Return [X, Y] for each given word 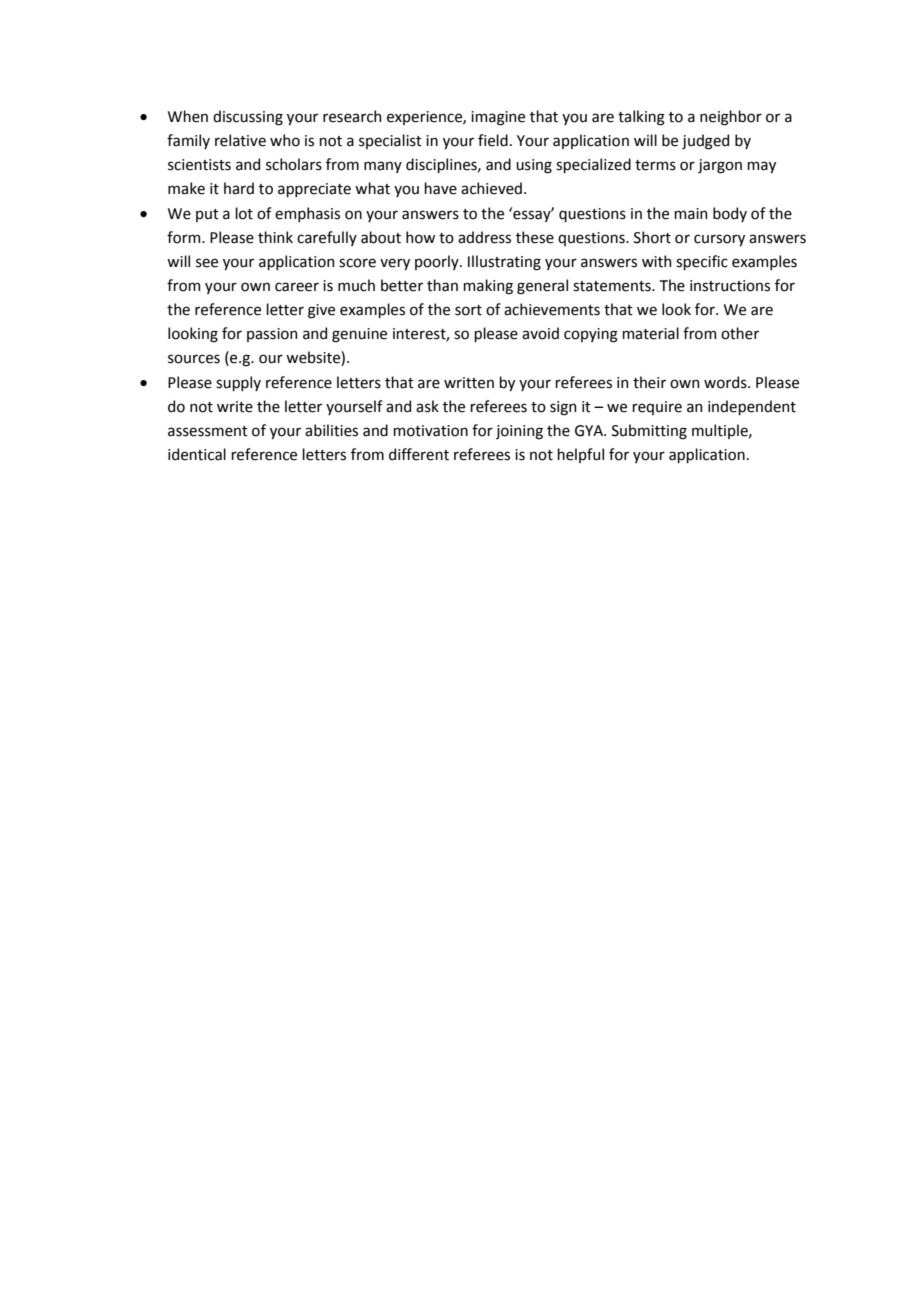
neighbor [731, 118]
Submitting [649, 432]
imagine [498, 118]
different [419, 454]
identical [197, 454]
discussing [248, 118]
